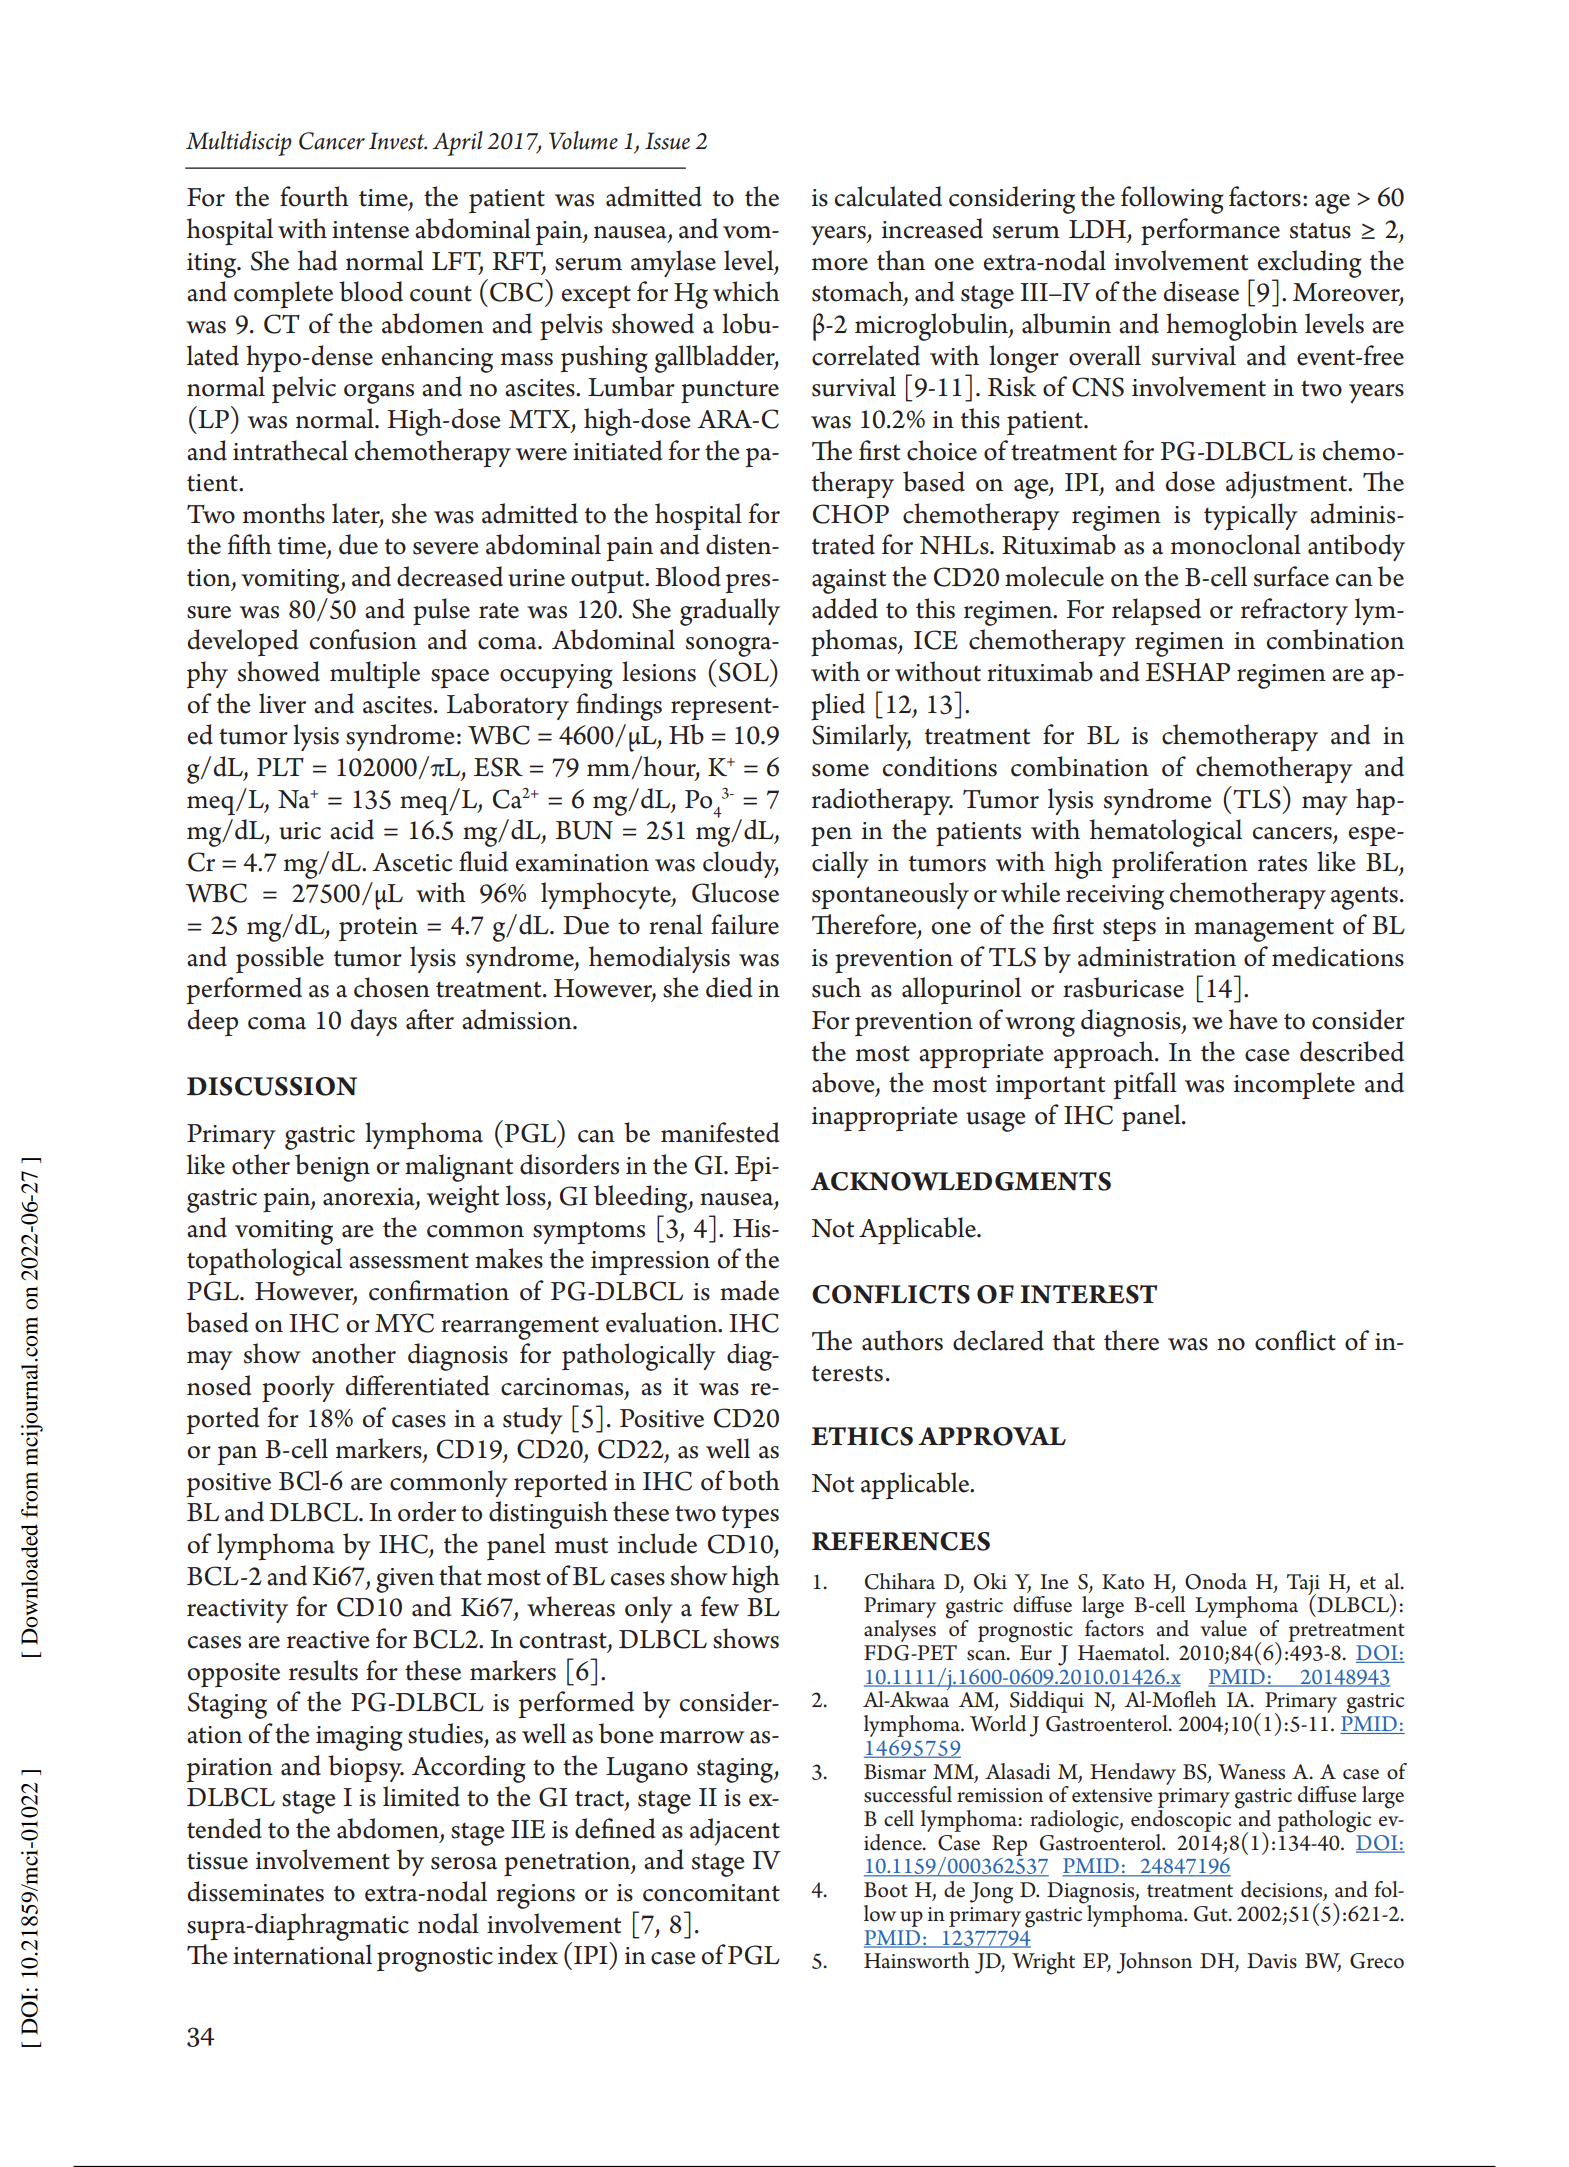 This document has width=1569, height=2167. What do you see at coordinates (754, 1480) in the document?
I see `both` at bounding box center [754, 1480].
